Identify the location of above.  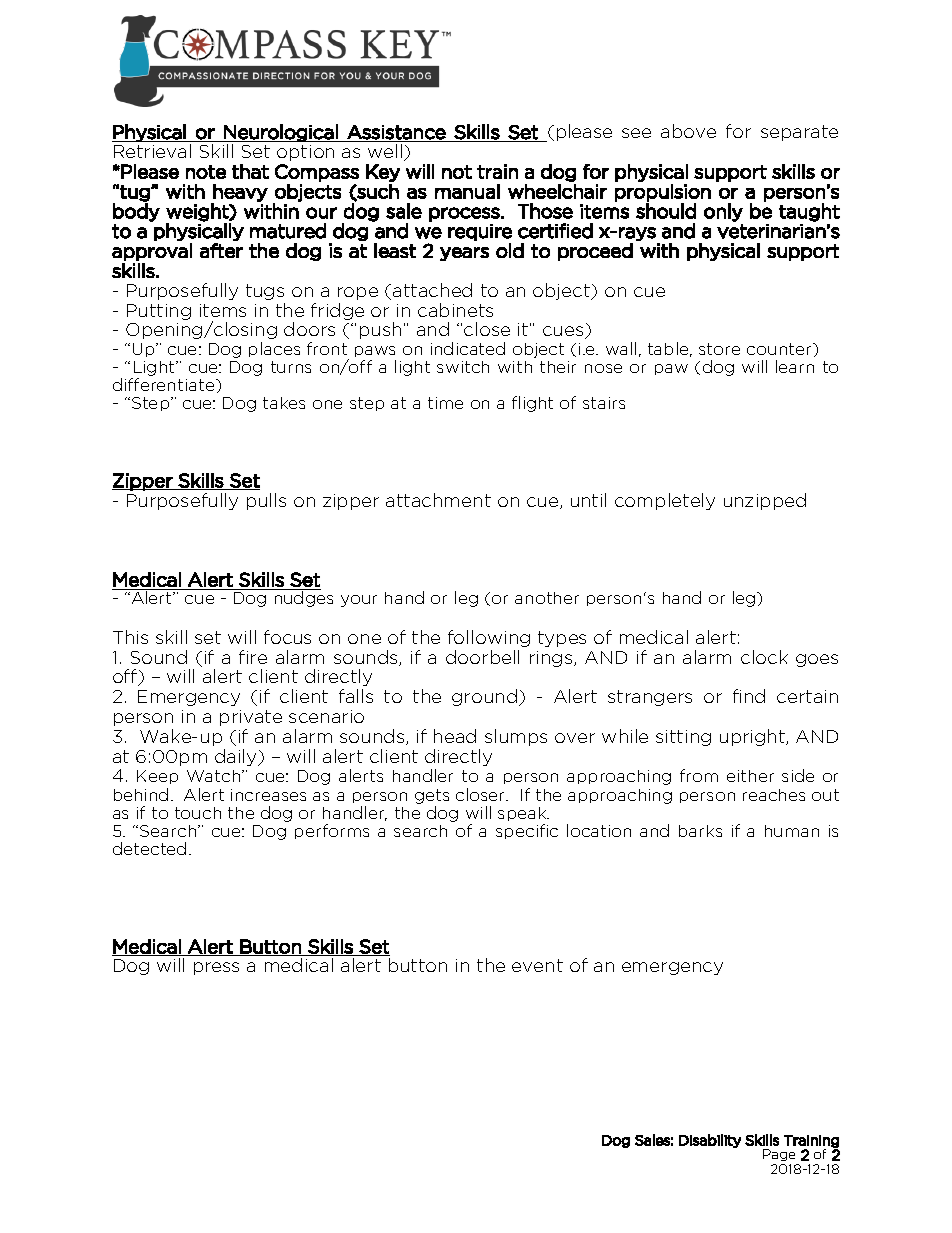
(688, 131).
